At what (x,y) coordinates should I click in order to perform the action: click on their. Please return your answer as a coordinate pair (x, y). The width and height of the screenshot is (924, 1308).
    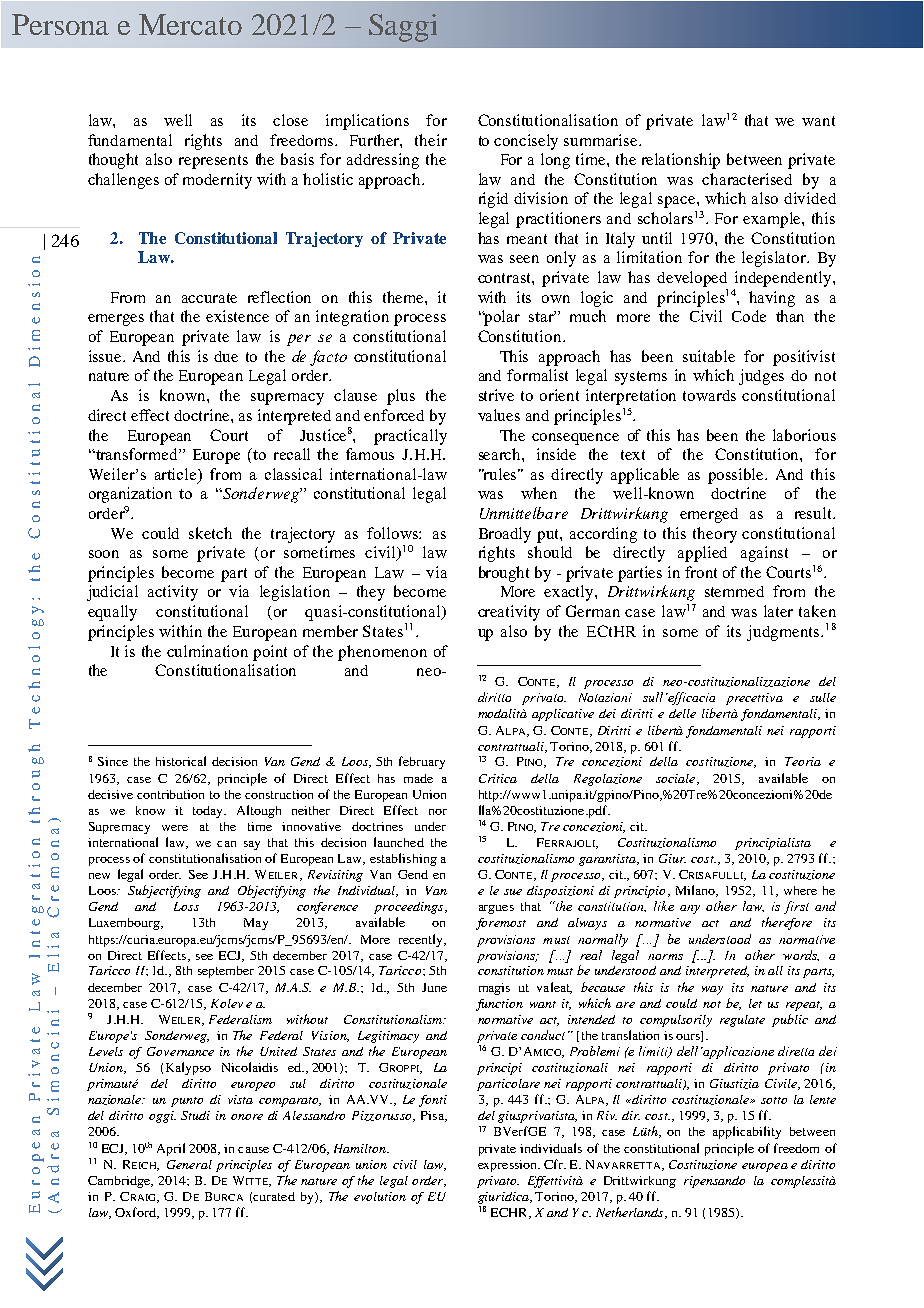
    Looking at the image, I should click on (431, 140).
